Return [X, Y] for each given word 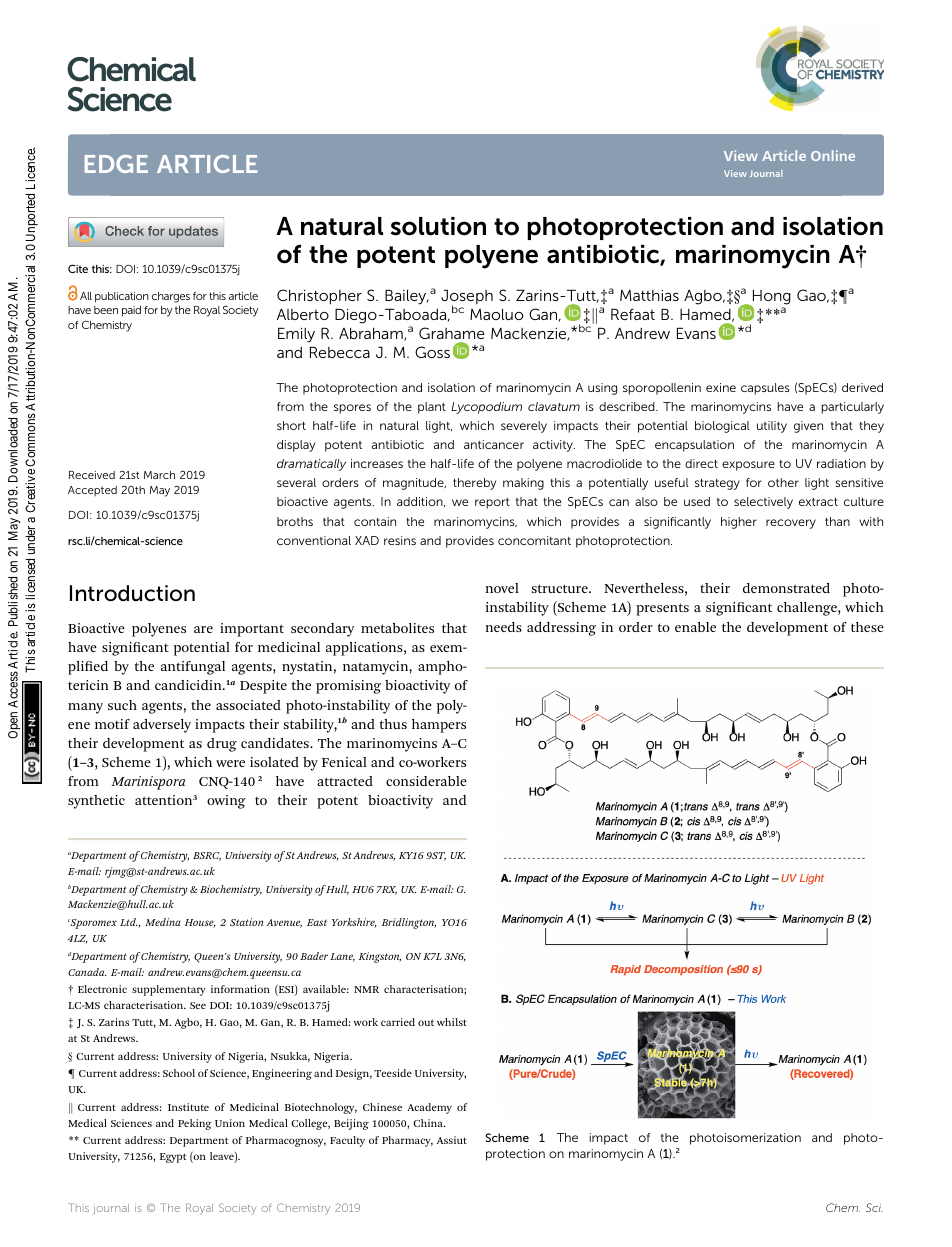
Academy [429, 1108]
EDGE [116, 164]
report [492, 503]
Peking [195, 1124]
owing [226, 802]
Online [833, 155]
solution [438, 226]
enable [695, 627]
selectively [763, 503]
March [159, 475]
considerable [426, 781]
